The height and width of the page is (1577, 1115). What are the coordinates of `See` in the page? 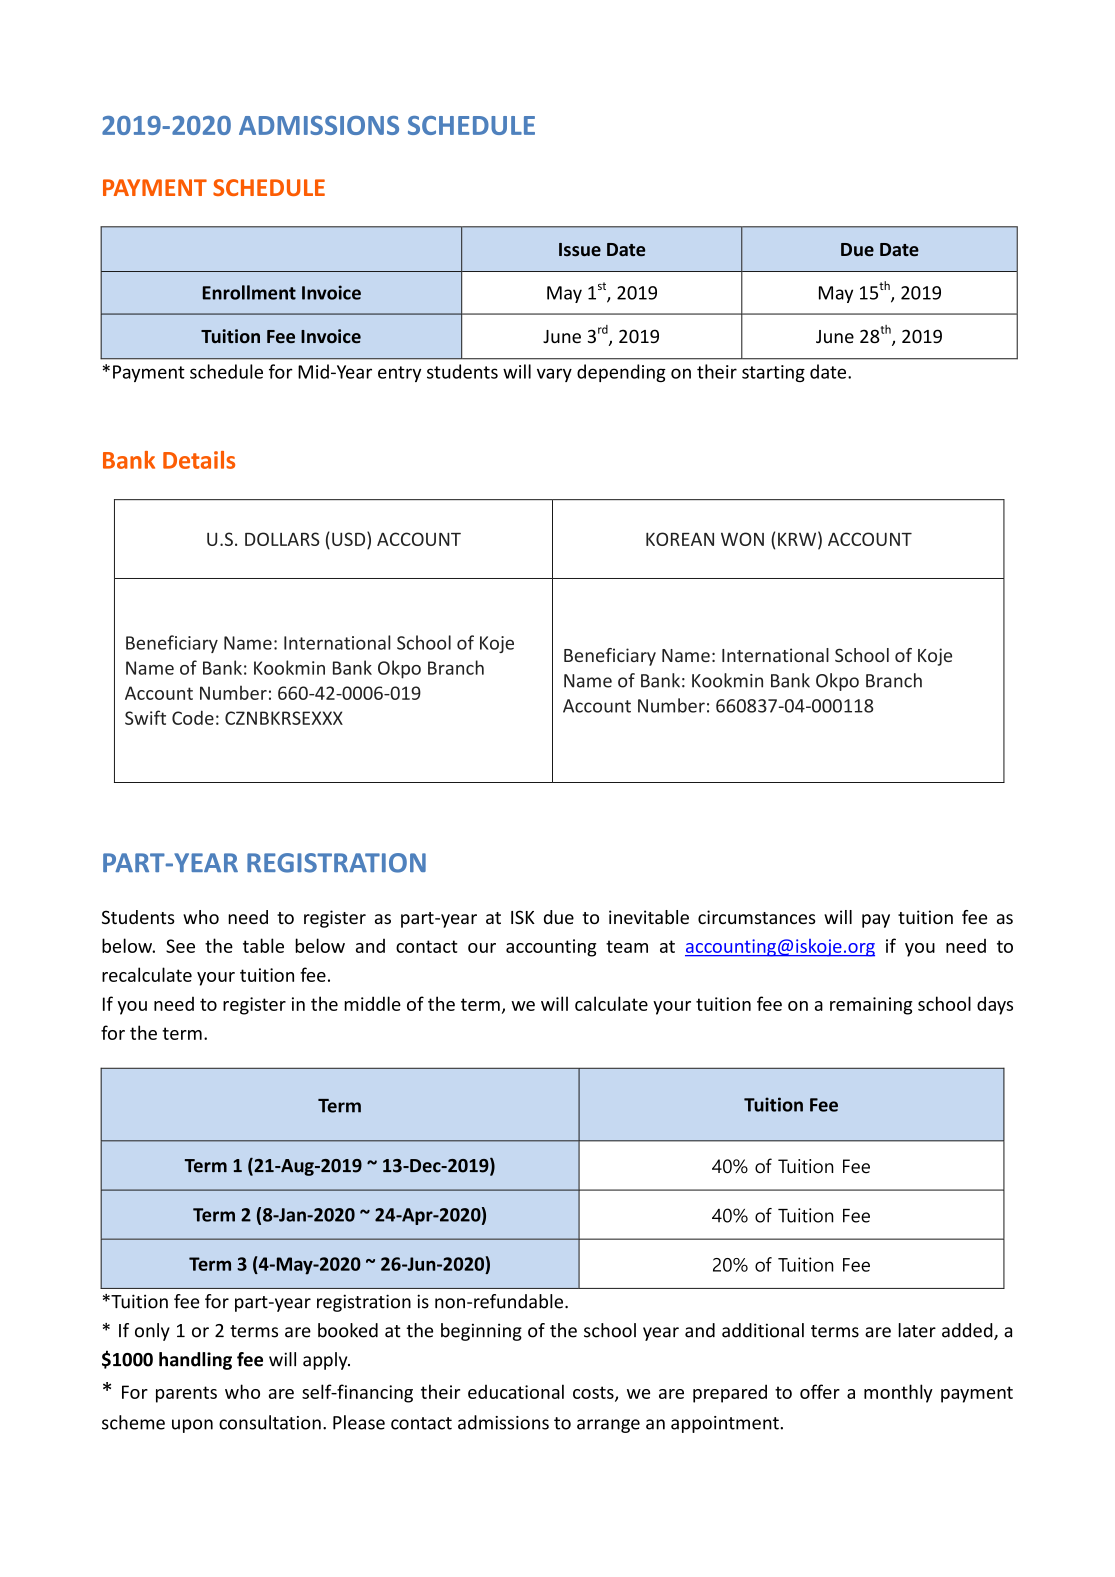 It's located at (180, 946).
